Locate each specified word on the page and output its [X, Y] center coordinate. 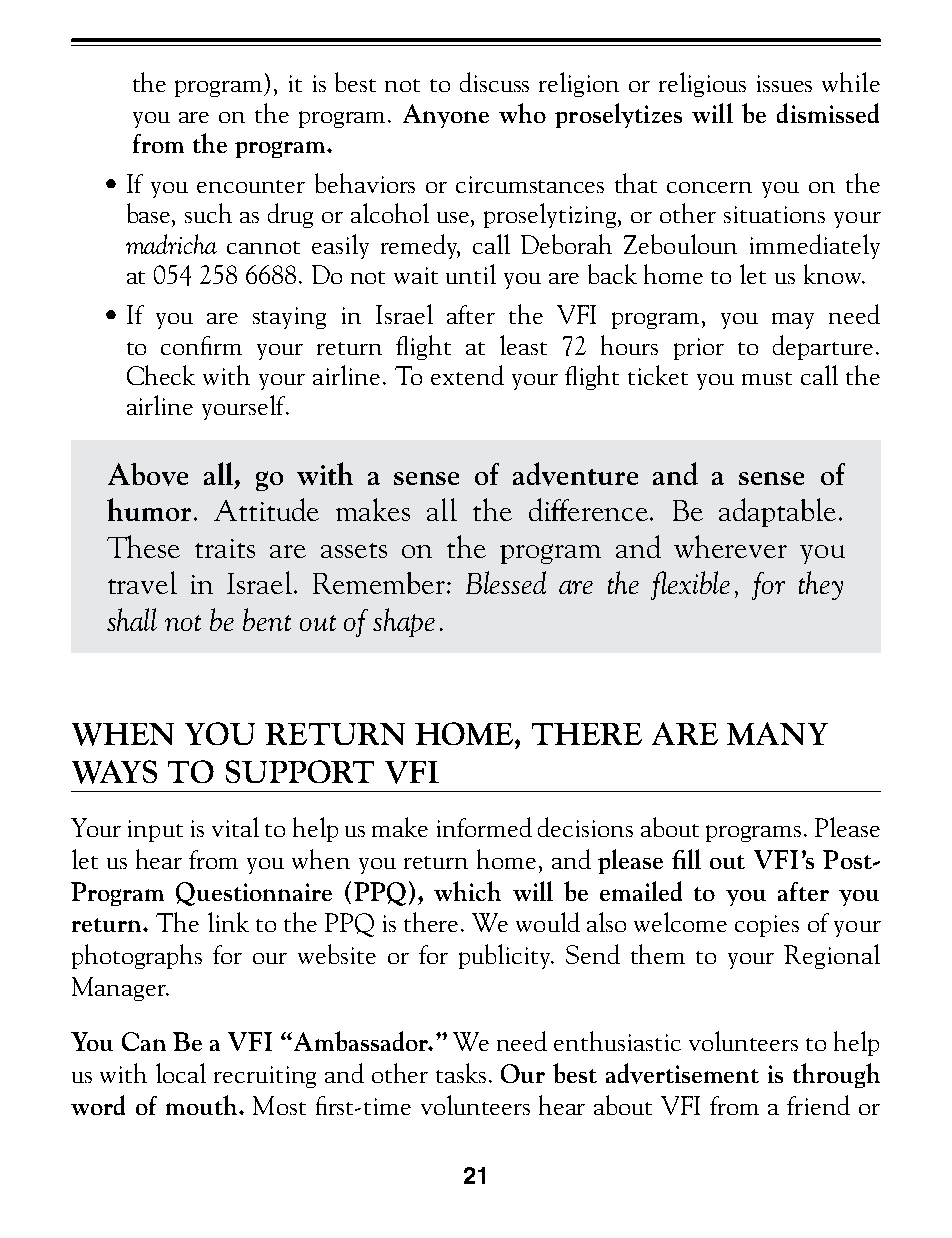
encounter [251, 186]
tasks [461, 1073]
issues [784, 83]
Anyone [446, 116]
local [181, 1073]
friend [818, 1105]
